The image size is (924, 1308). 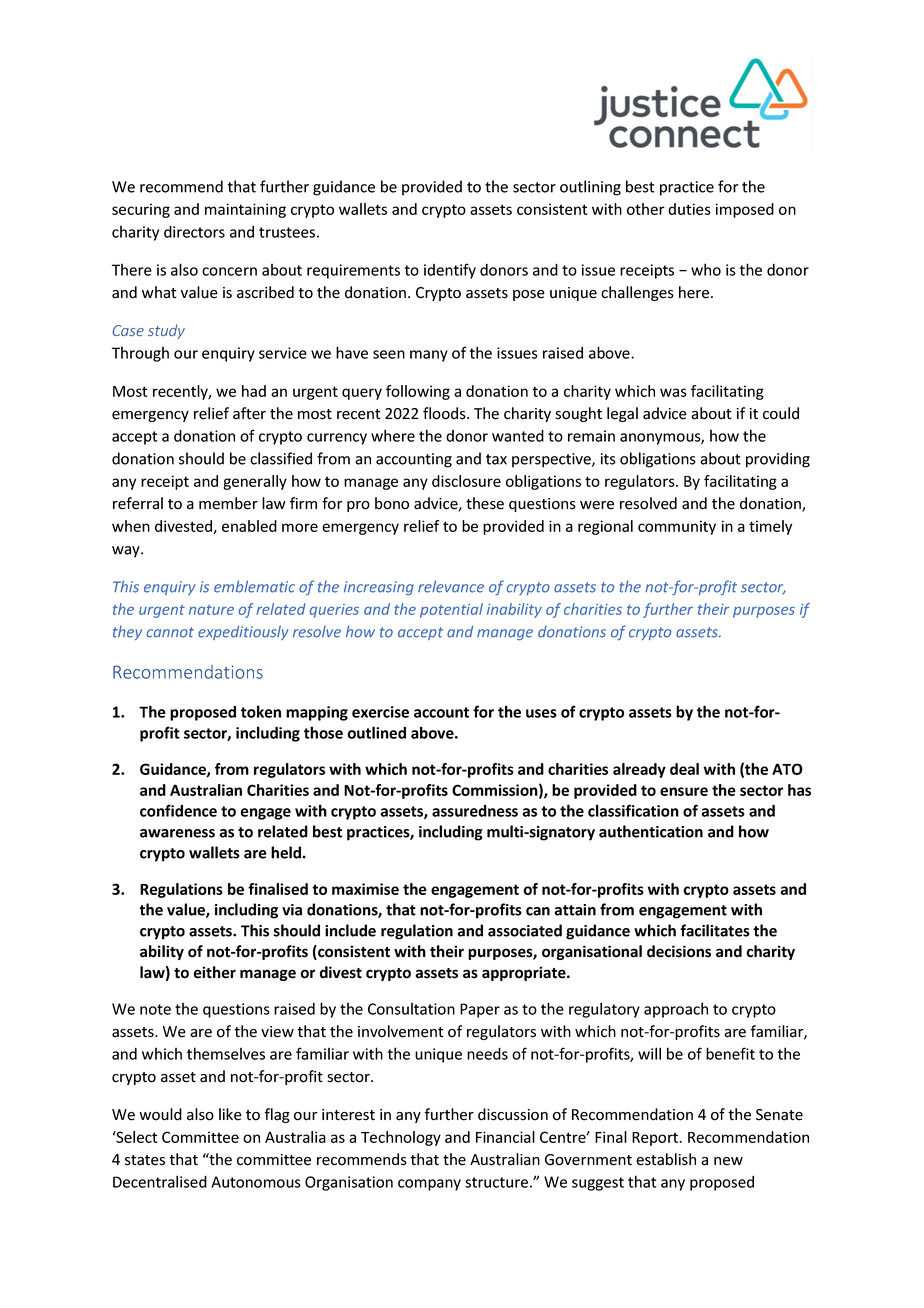 What do you see at coordinates (505, 1137) in the screenshot?
I see `Financial` at bounding box center [505, 1137].
